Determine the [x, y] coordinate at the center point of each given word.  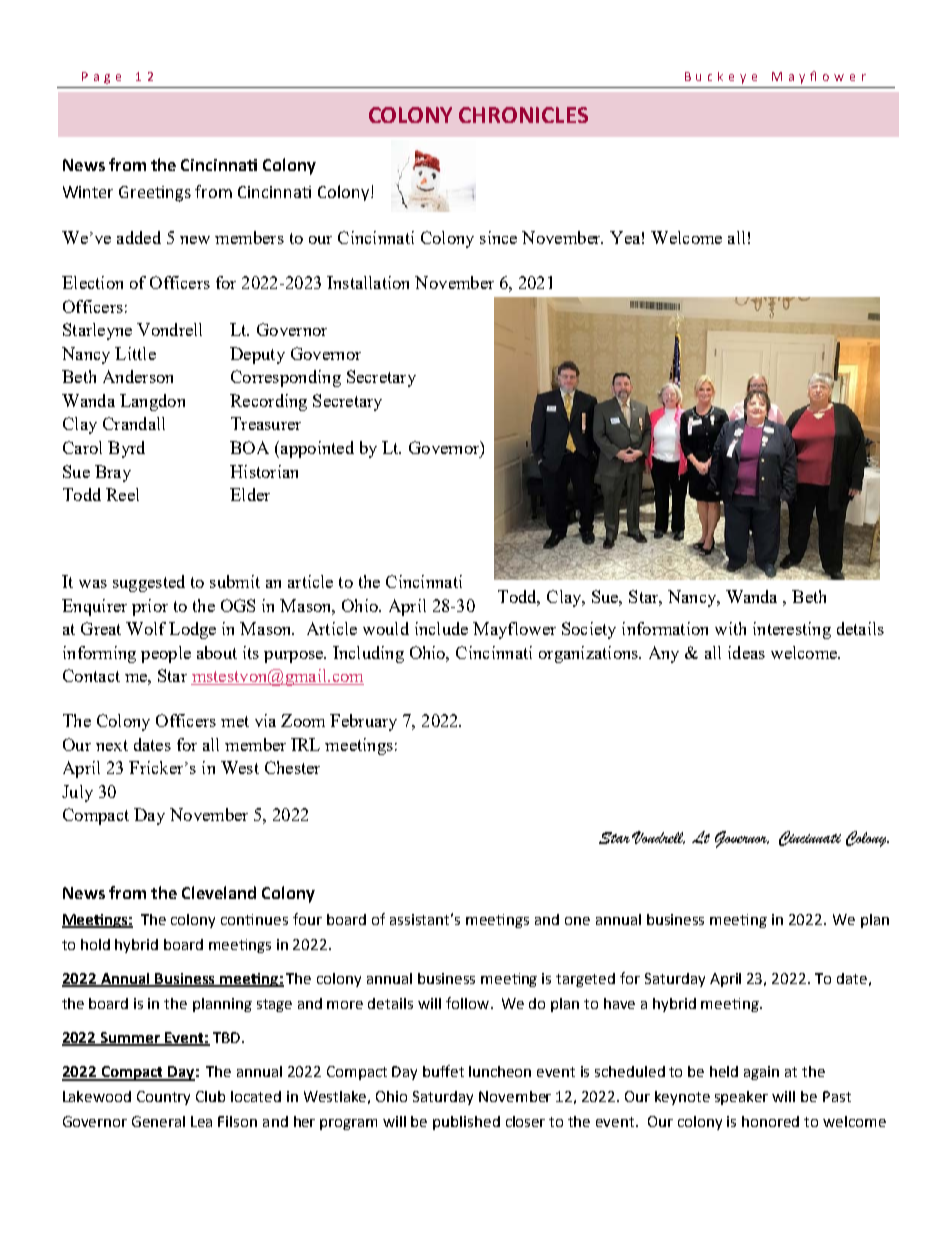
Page [101, 78]
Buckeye [721, 78]
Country [163, 1098]
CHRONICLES [523, 115]
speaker [741, 1098]
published [466, 1123]
